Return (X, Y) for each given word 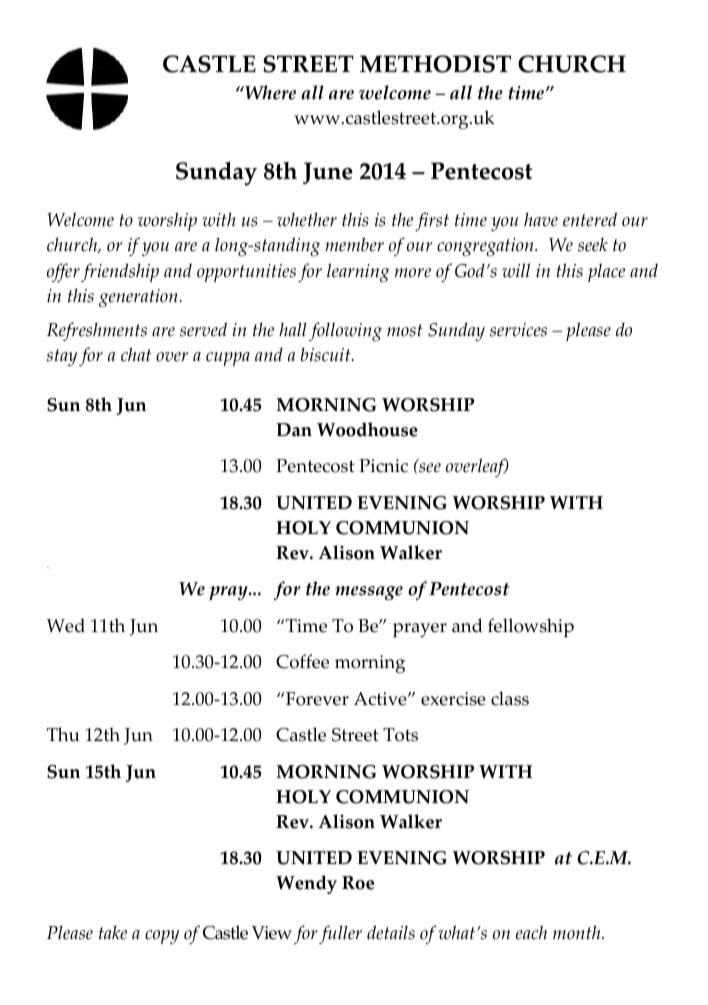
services (518, 330)
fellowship (531, 628)
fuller (340, 934)
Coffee (302, 661)
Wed (66, 625)
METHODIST (435, 64)
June (328, 173)
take (113, 933)
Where (269, 92)
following (345, 331)
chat (136, 354)
